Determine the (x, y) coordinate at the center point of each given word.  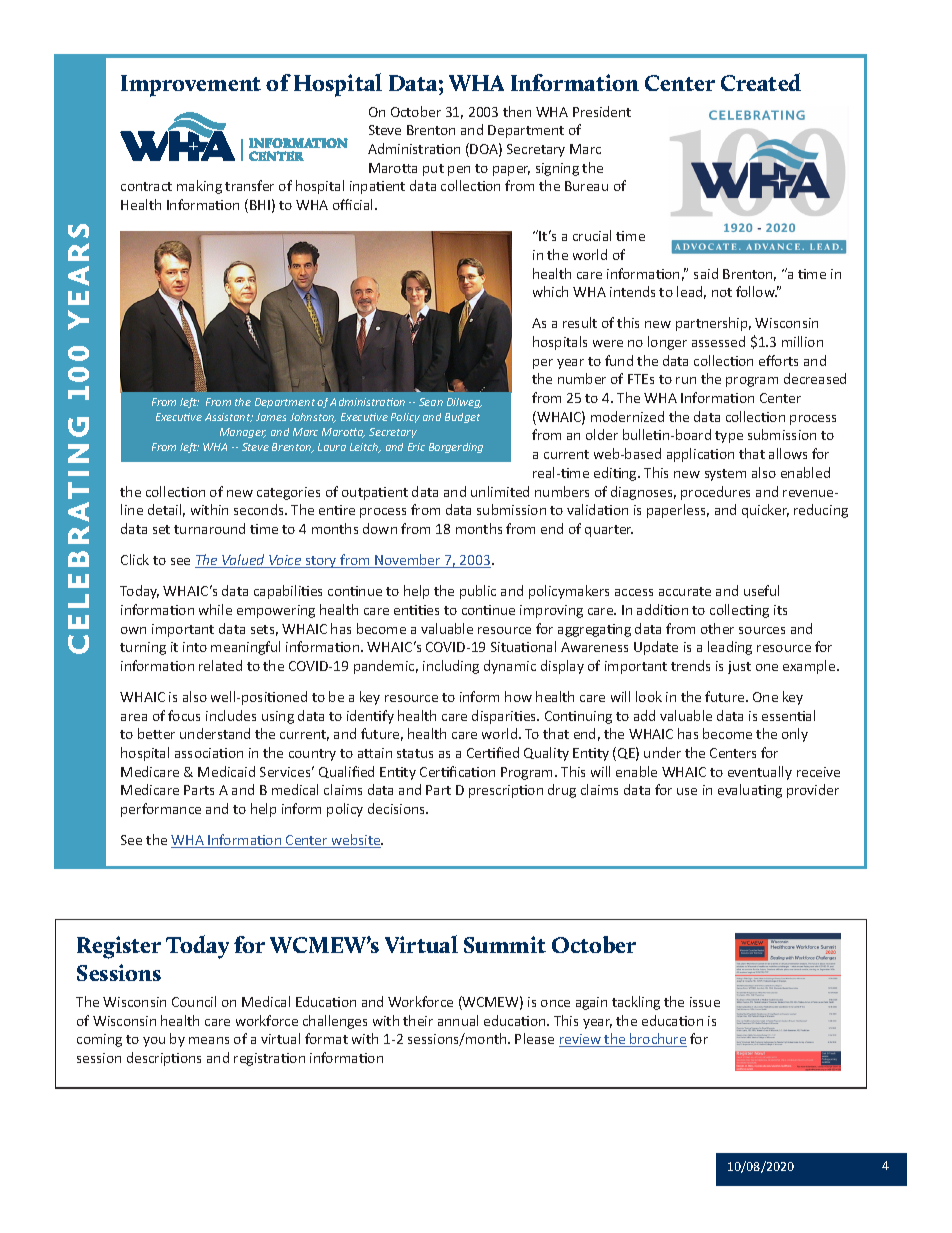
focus (184, 715)
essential (788, 715)
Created (761, 82)
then (517, 111)
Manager (243, 433)
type (729, 437)
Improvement (191, 86)
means (209, 1040)
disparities (505, 717)
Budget (462, 418)
